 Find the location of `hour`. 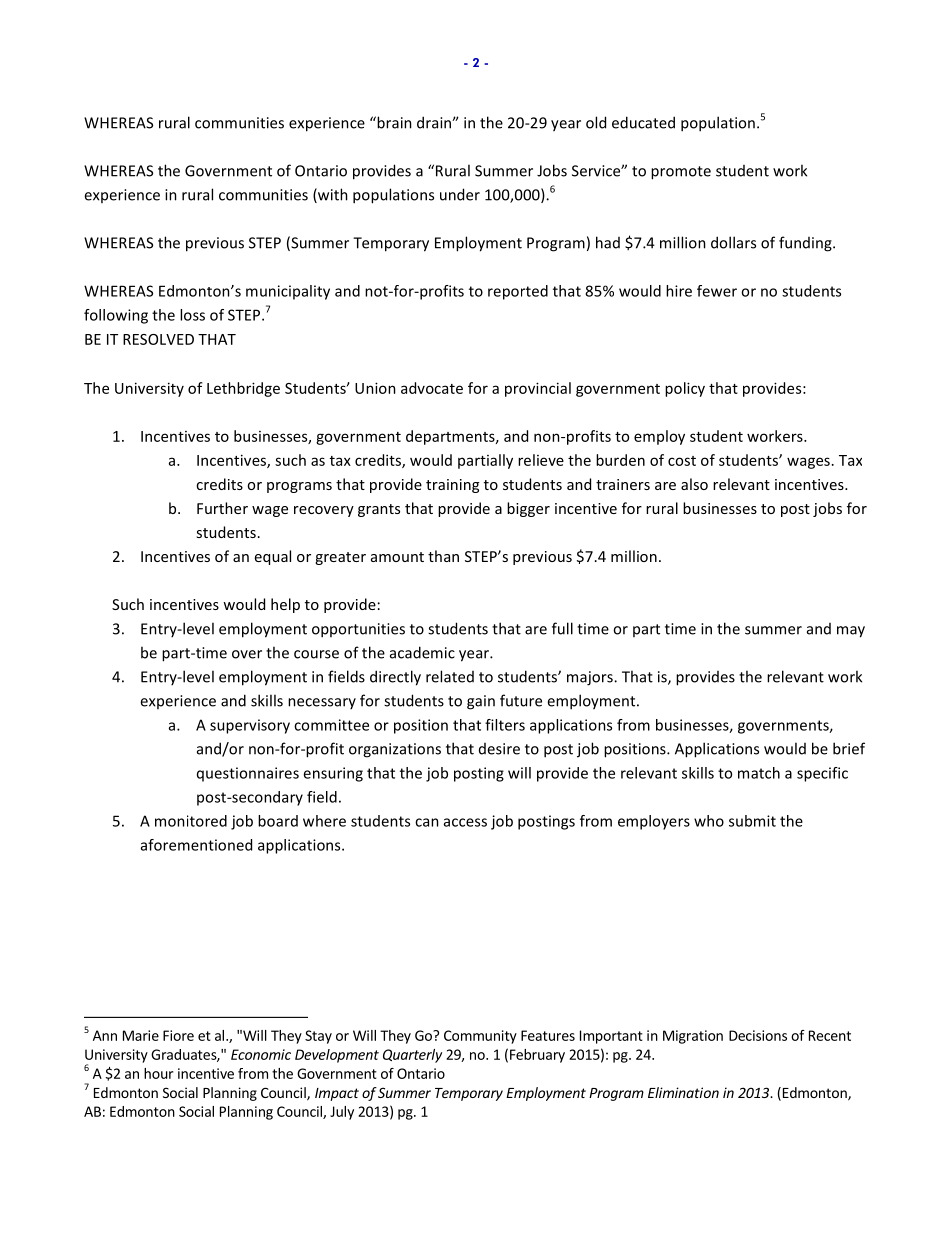

hour is located at coordinates (158, 1073).
